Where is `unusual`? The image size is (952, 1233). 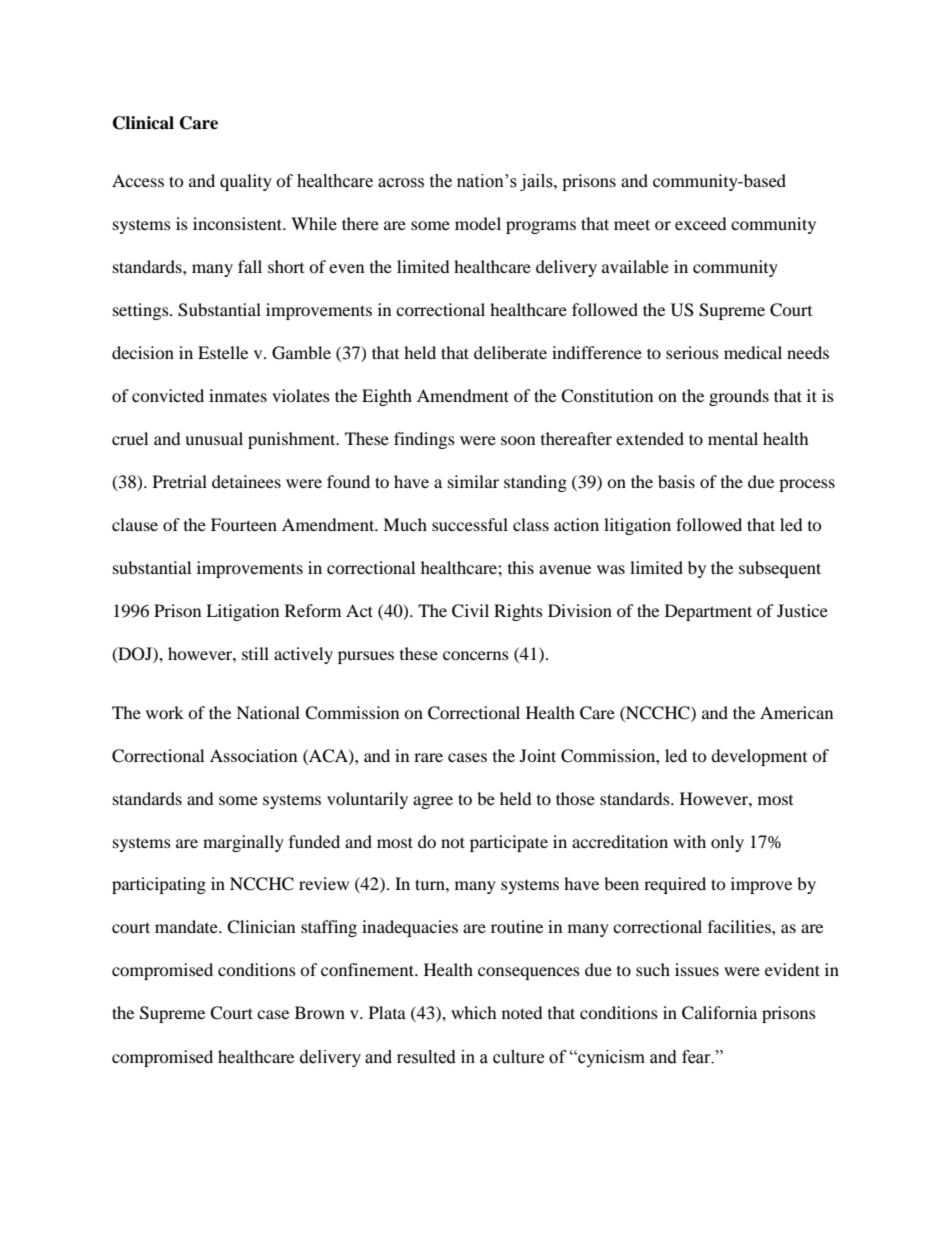 unusual is located at coordinates (214, 438).
